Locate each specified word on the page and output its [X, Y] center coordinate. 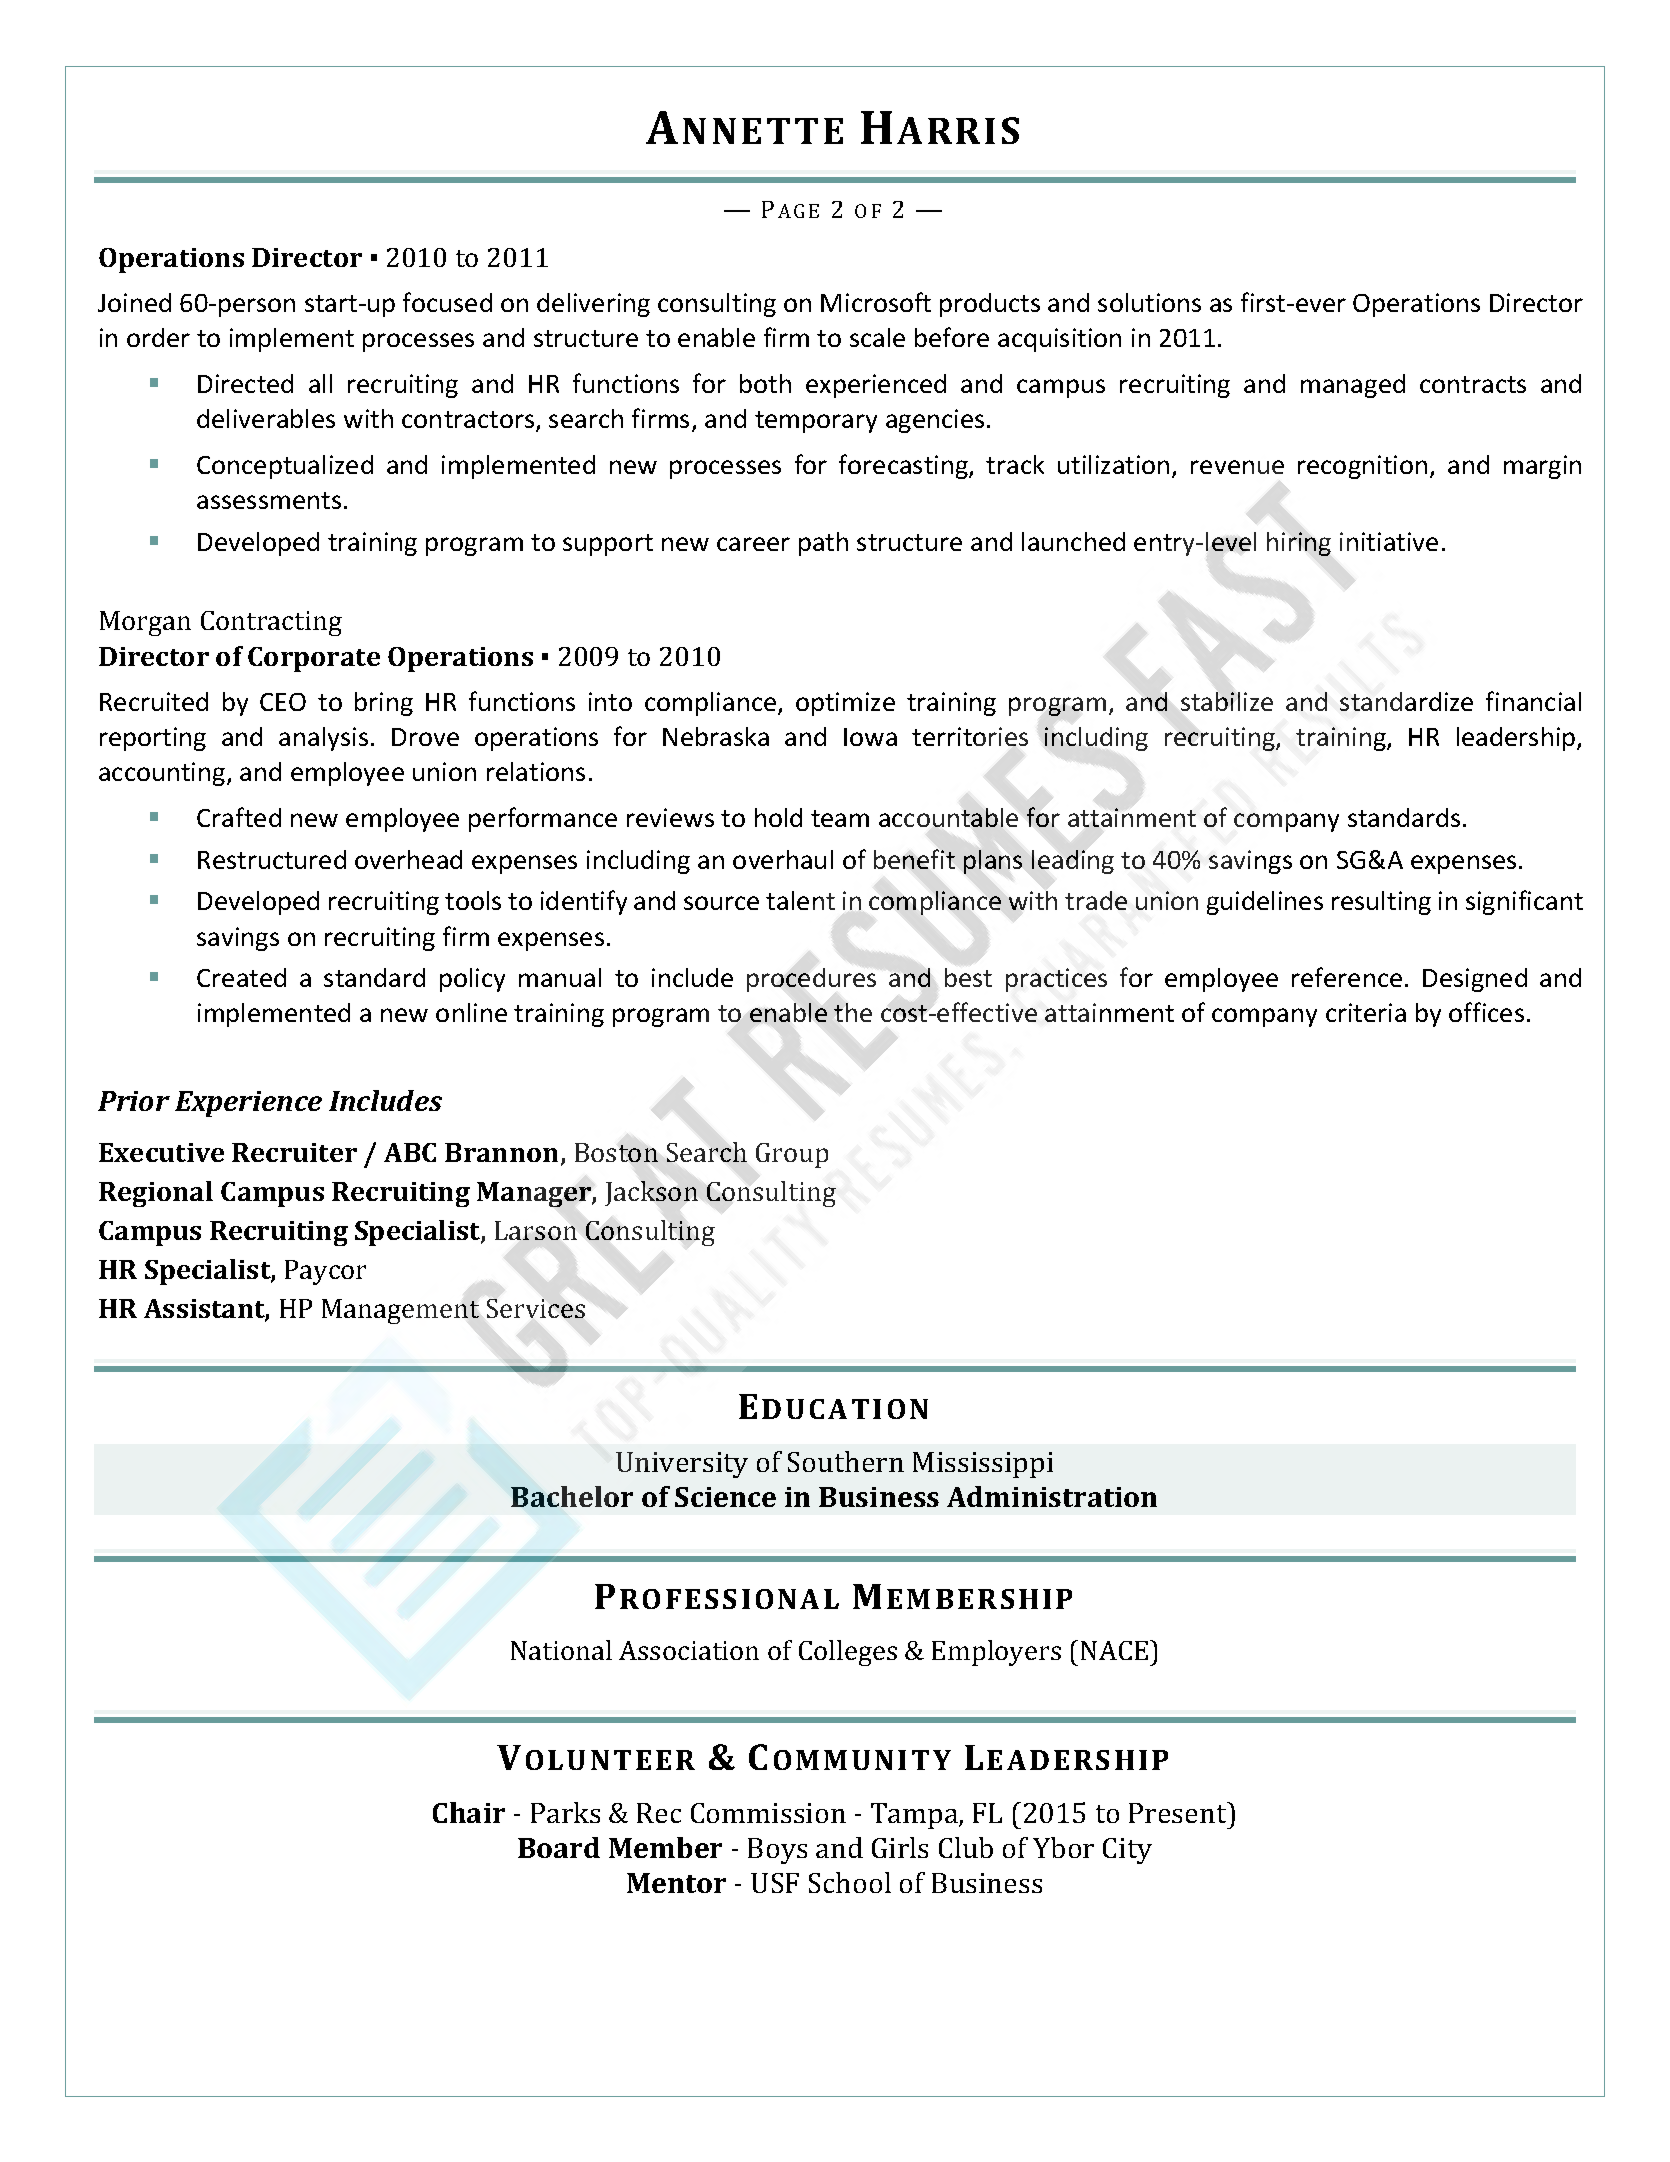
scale [877, 337]
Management [400, 1311]
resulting [1381, 903]
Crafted [239, 817]
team [840, 818]
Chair [469, 1812]
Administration [1052, 1496]
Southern [846, 1461]
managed [1353, 386]
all [320, 383]
